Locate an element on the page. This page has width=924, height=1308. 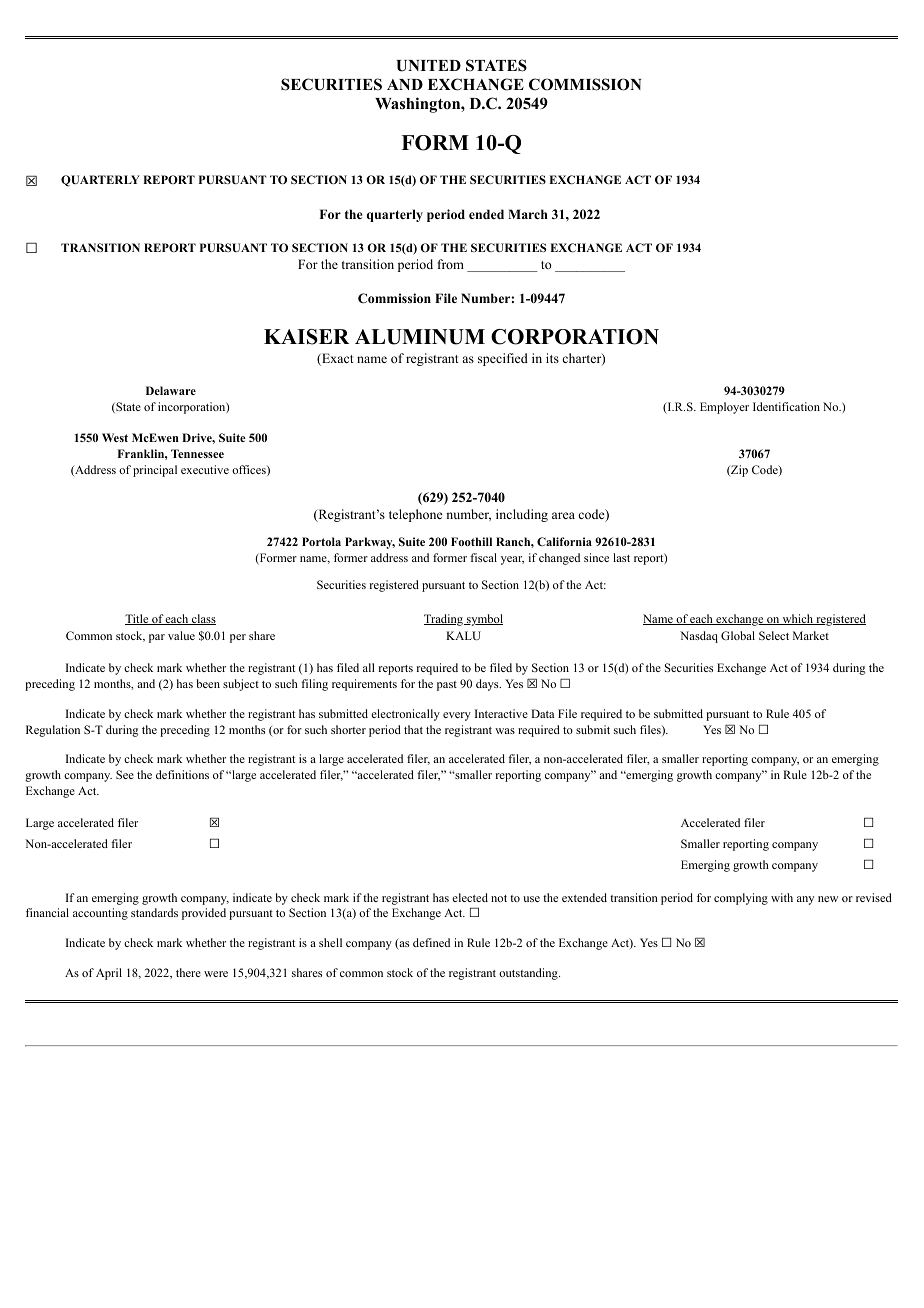
April is located at coordinates (109, 974).
